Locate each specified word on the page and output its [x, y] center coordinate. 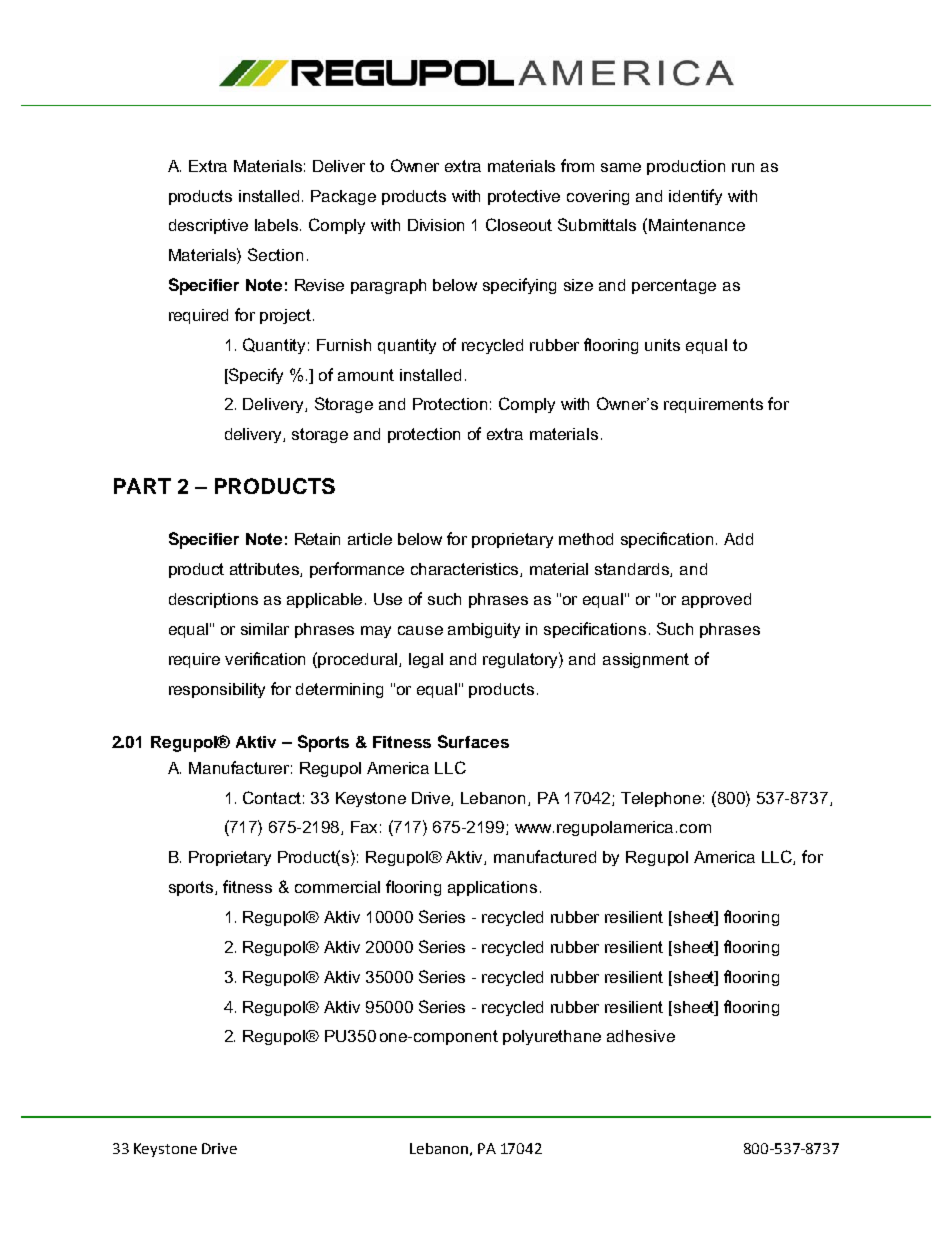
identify [695, 197]
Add [738, 539]
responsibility [217, 690]
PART [142, 486]
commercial [337, 887]
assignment [646, 660]
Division [436, 225]
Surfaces [473, 741]
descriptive [208, 226]
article [370, 539]
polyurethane [552, 1037]
